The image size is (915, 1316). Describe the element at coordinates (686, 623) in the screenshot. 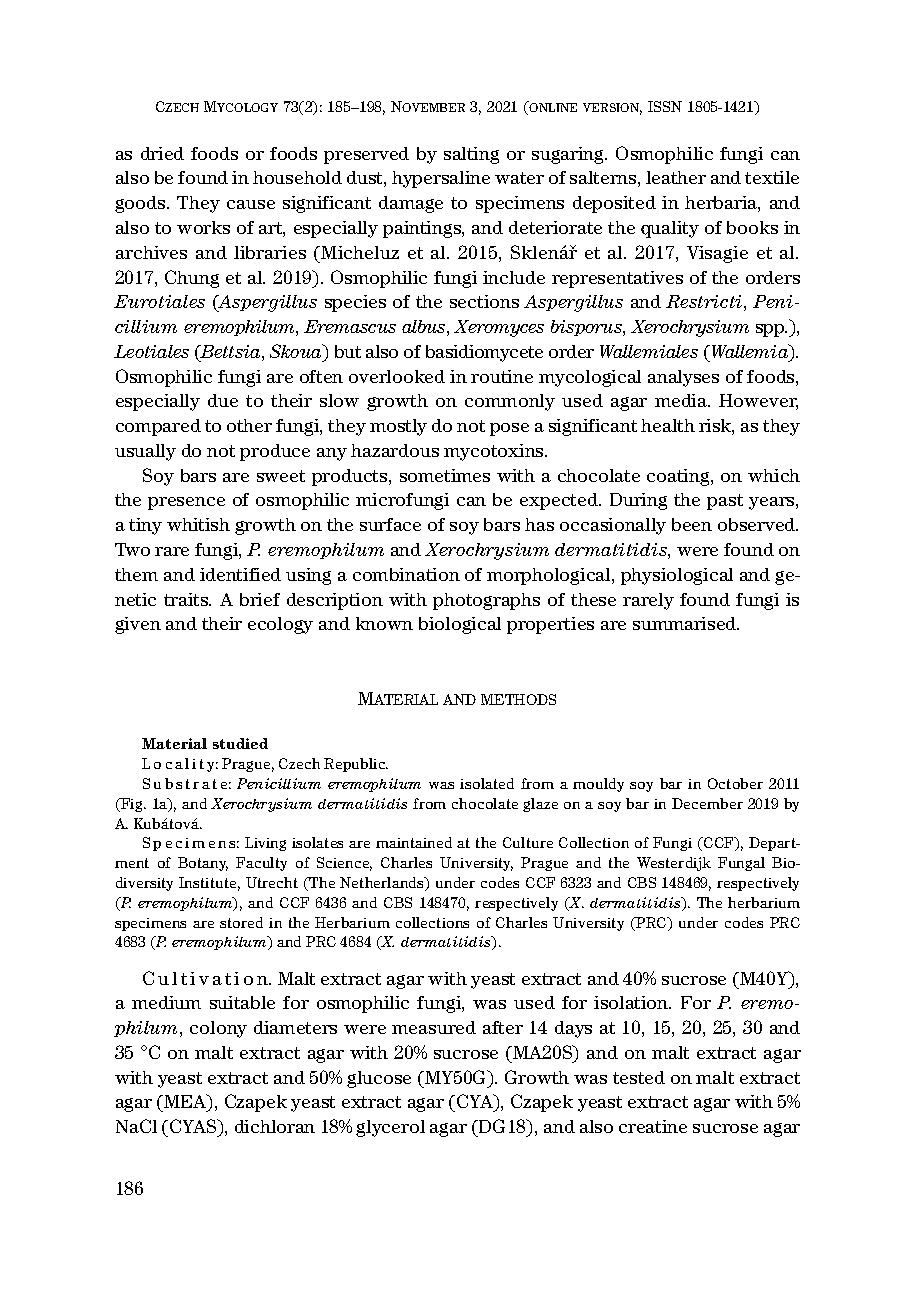

I see `summarised` at that location.
